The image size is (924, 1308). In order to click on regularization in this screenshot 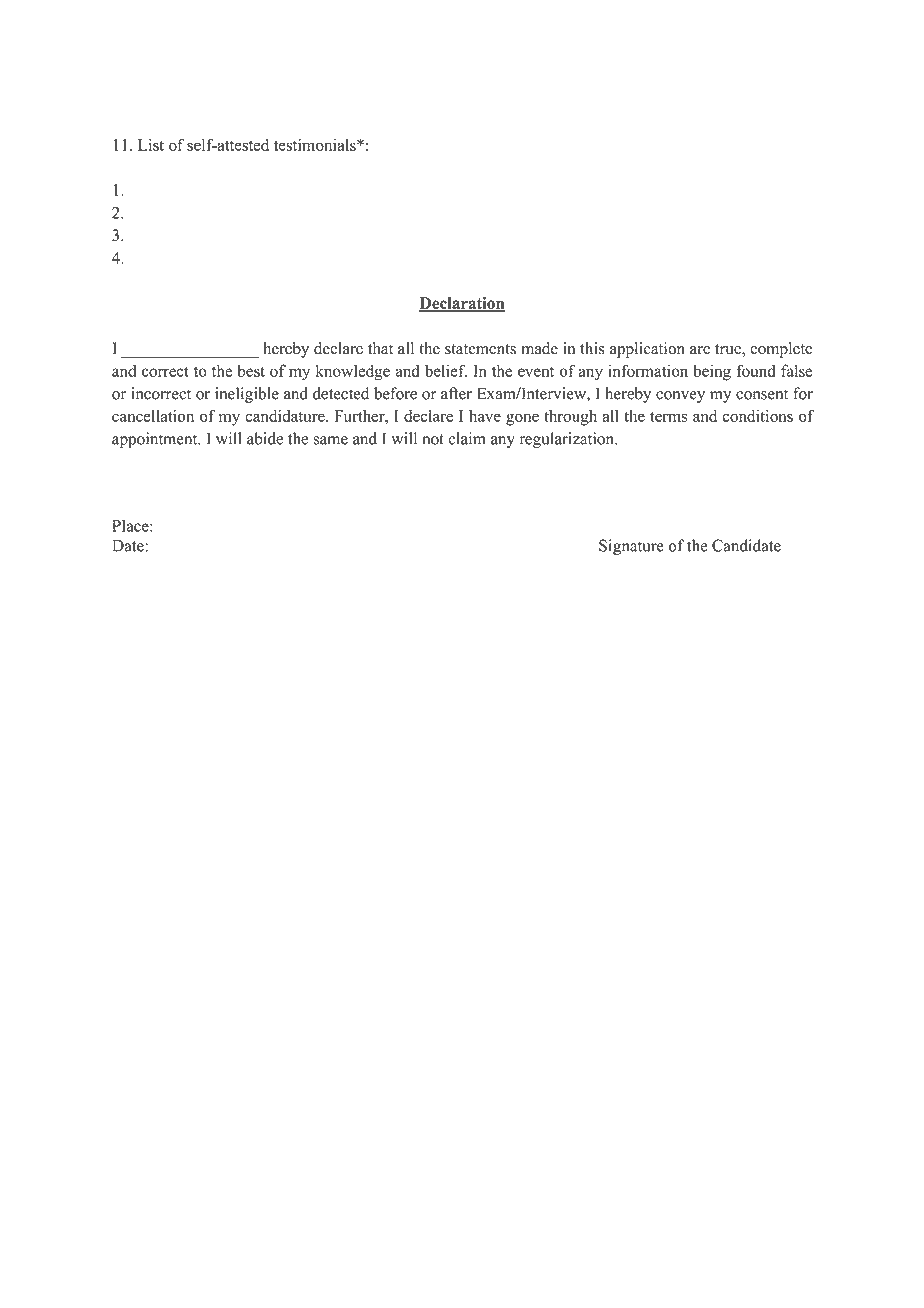, I will do `click(568, 440)`.
